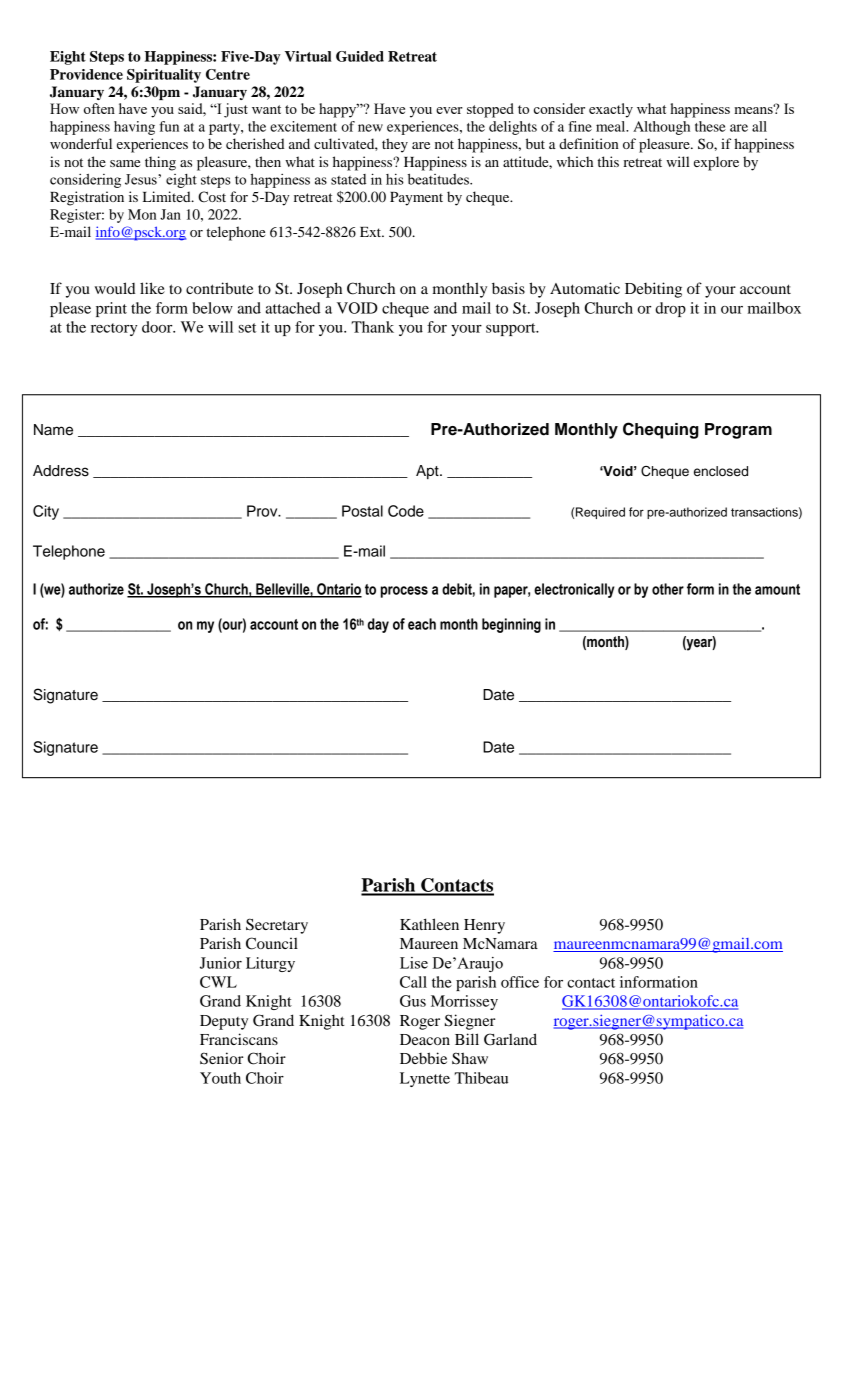  What do you see at coordinates (404, 592) in the screenshot?
I see `process` at bounding box center [404, 592].
